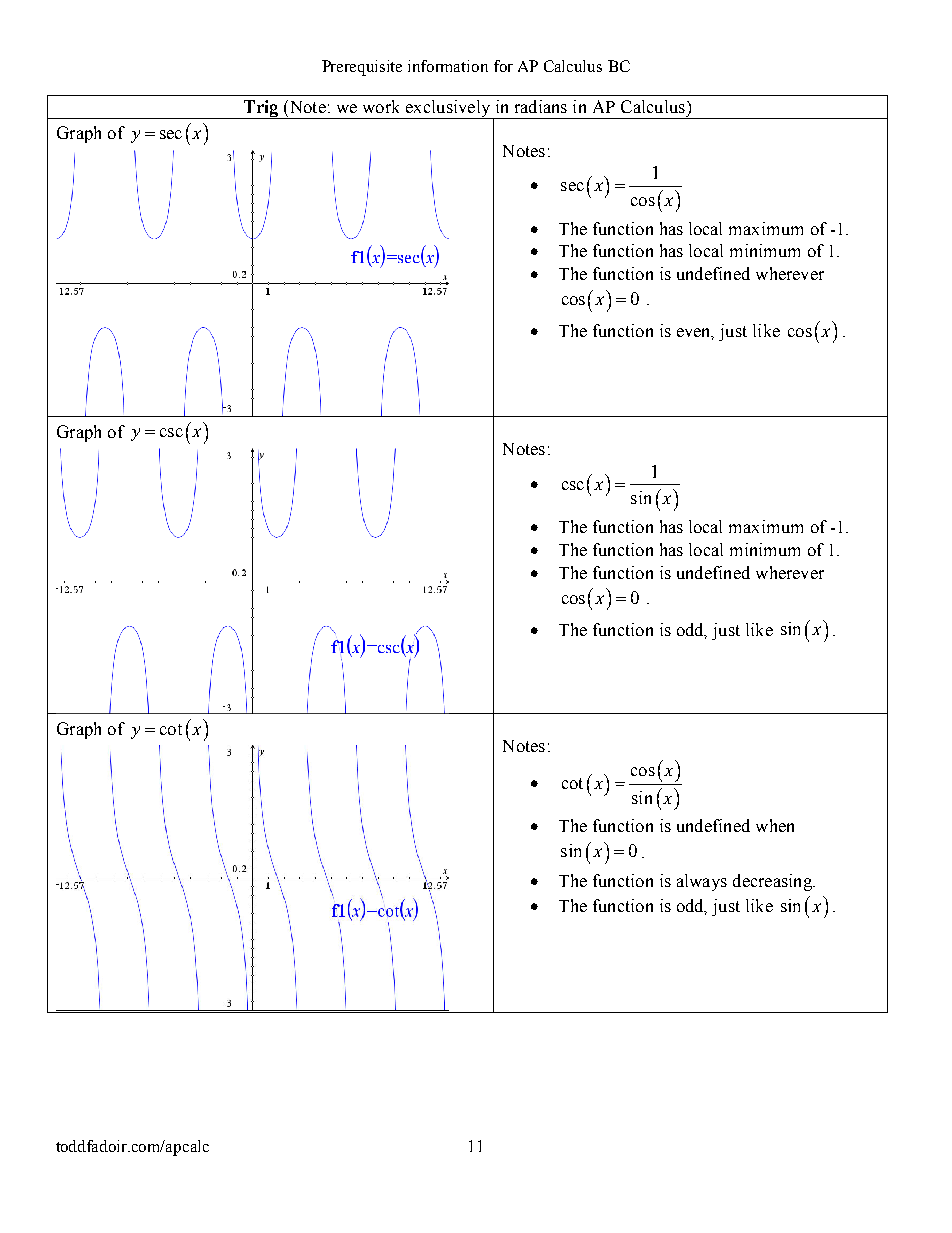  Describe the element at coordinates (541, 106) in the page. I see `radians` at that location.
